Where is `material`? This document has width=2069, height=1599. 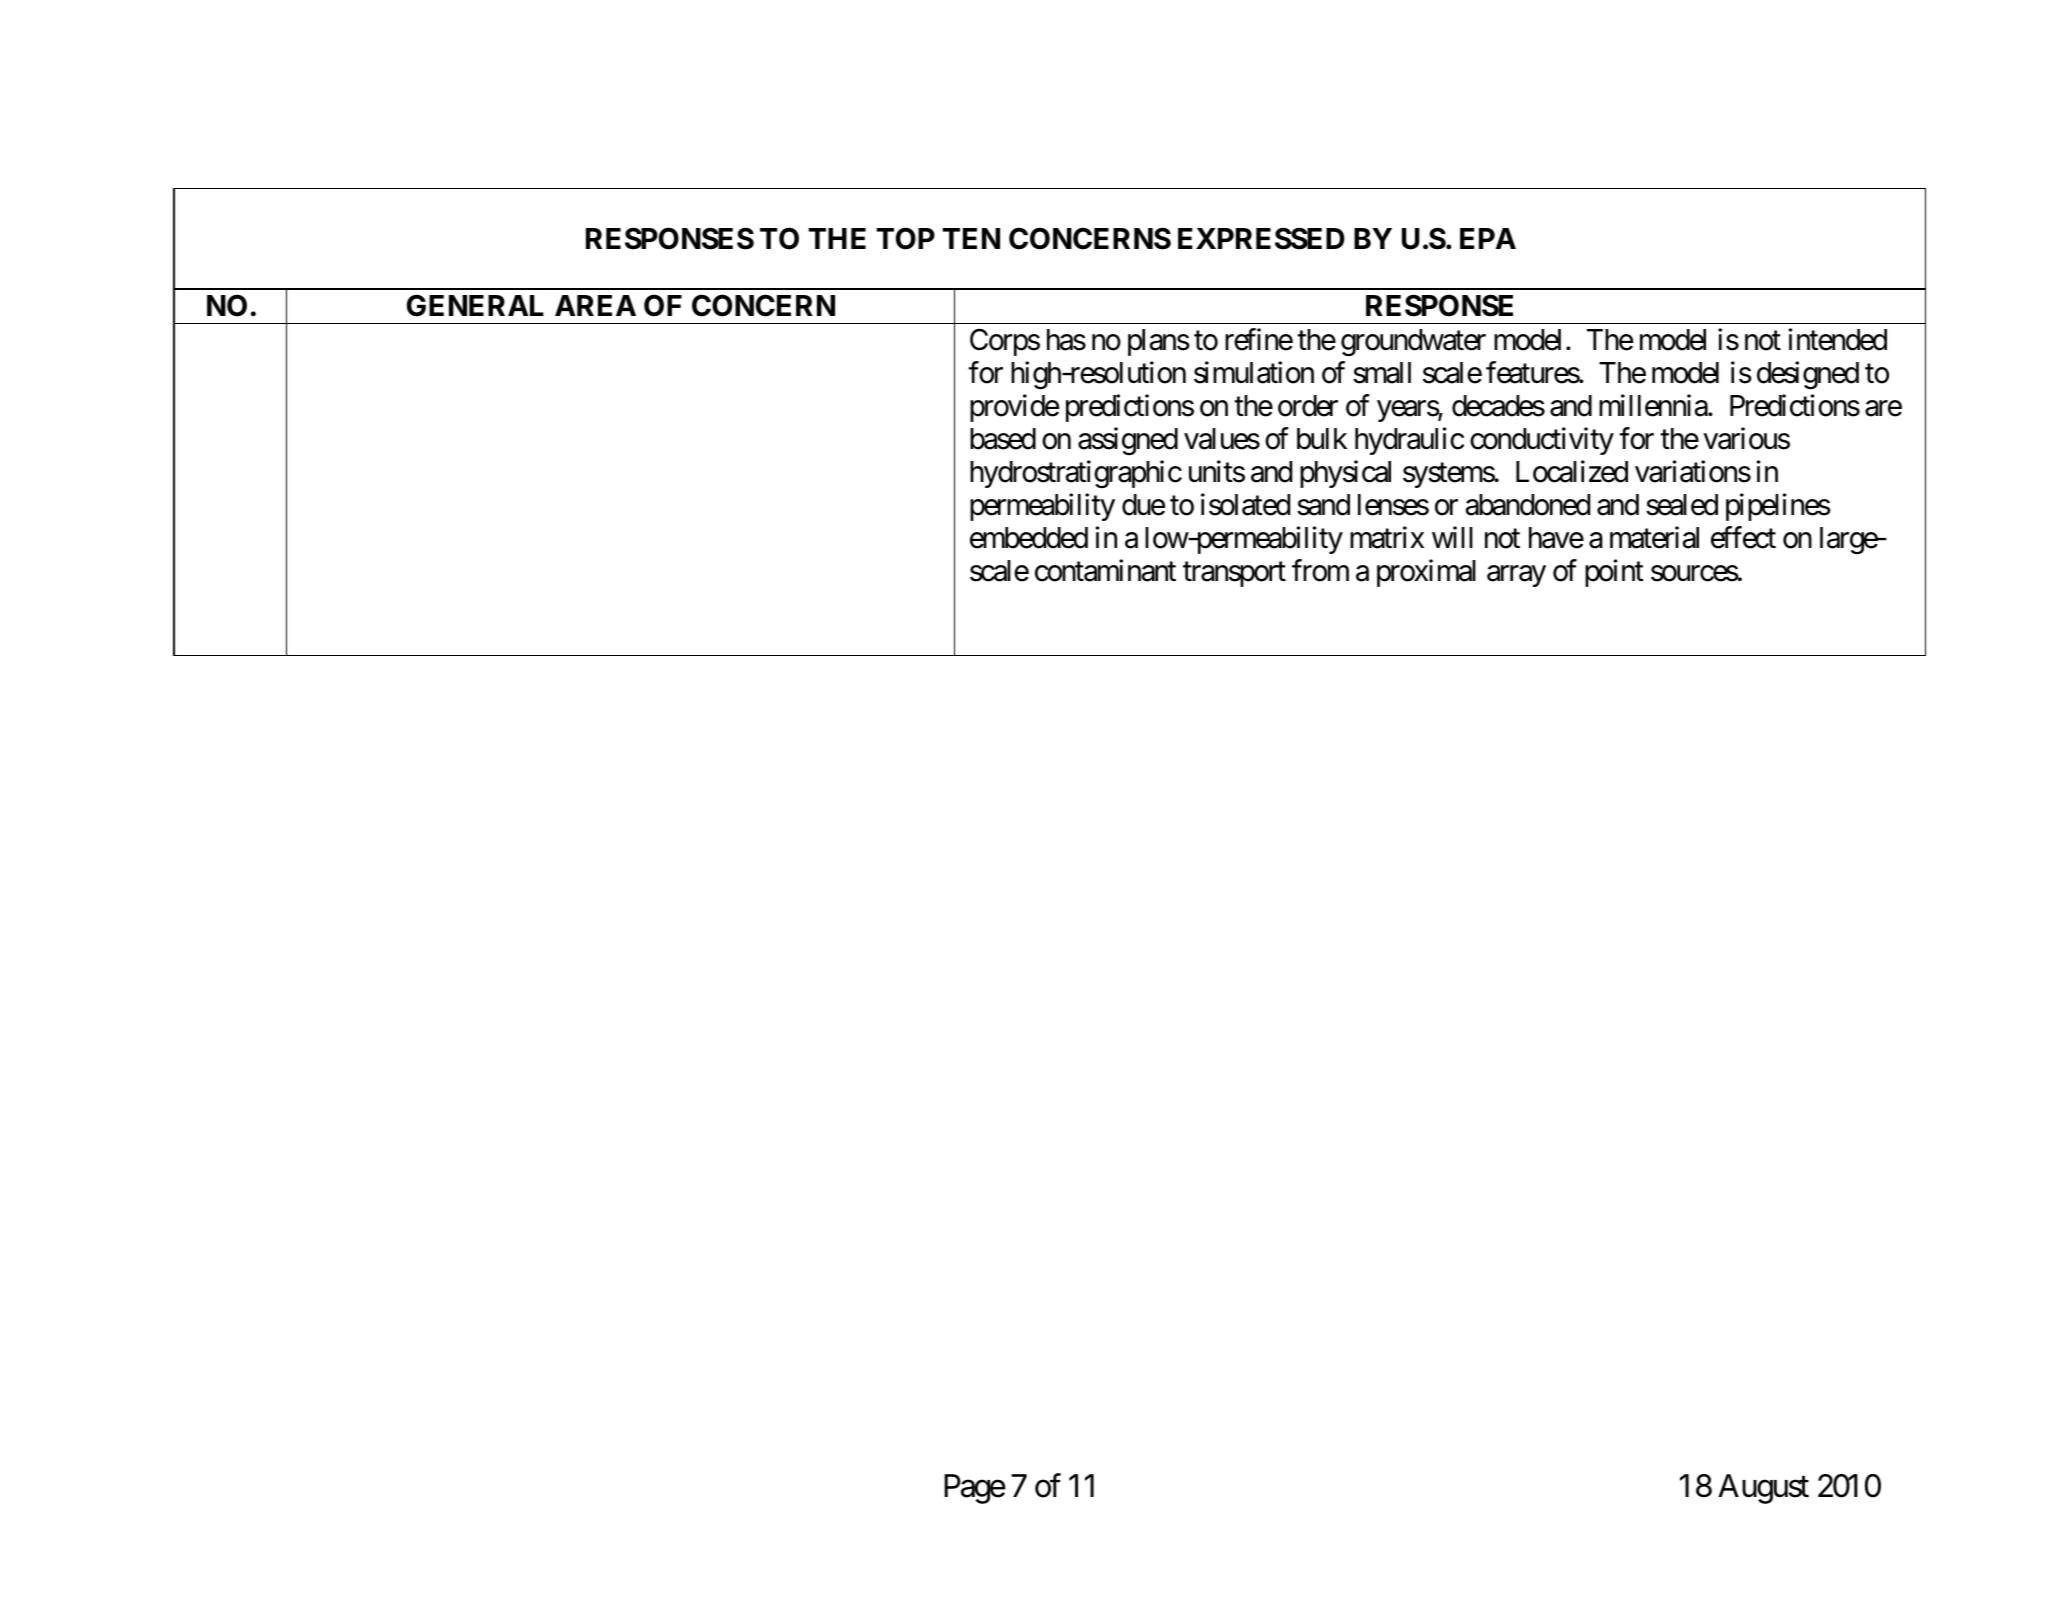
material is located at coordinates (1654, 537).
